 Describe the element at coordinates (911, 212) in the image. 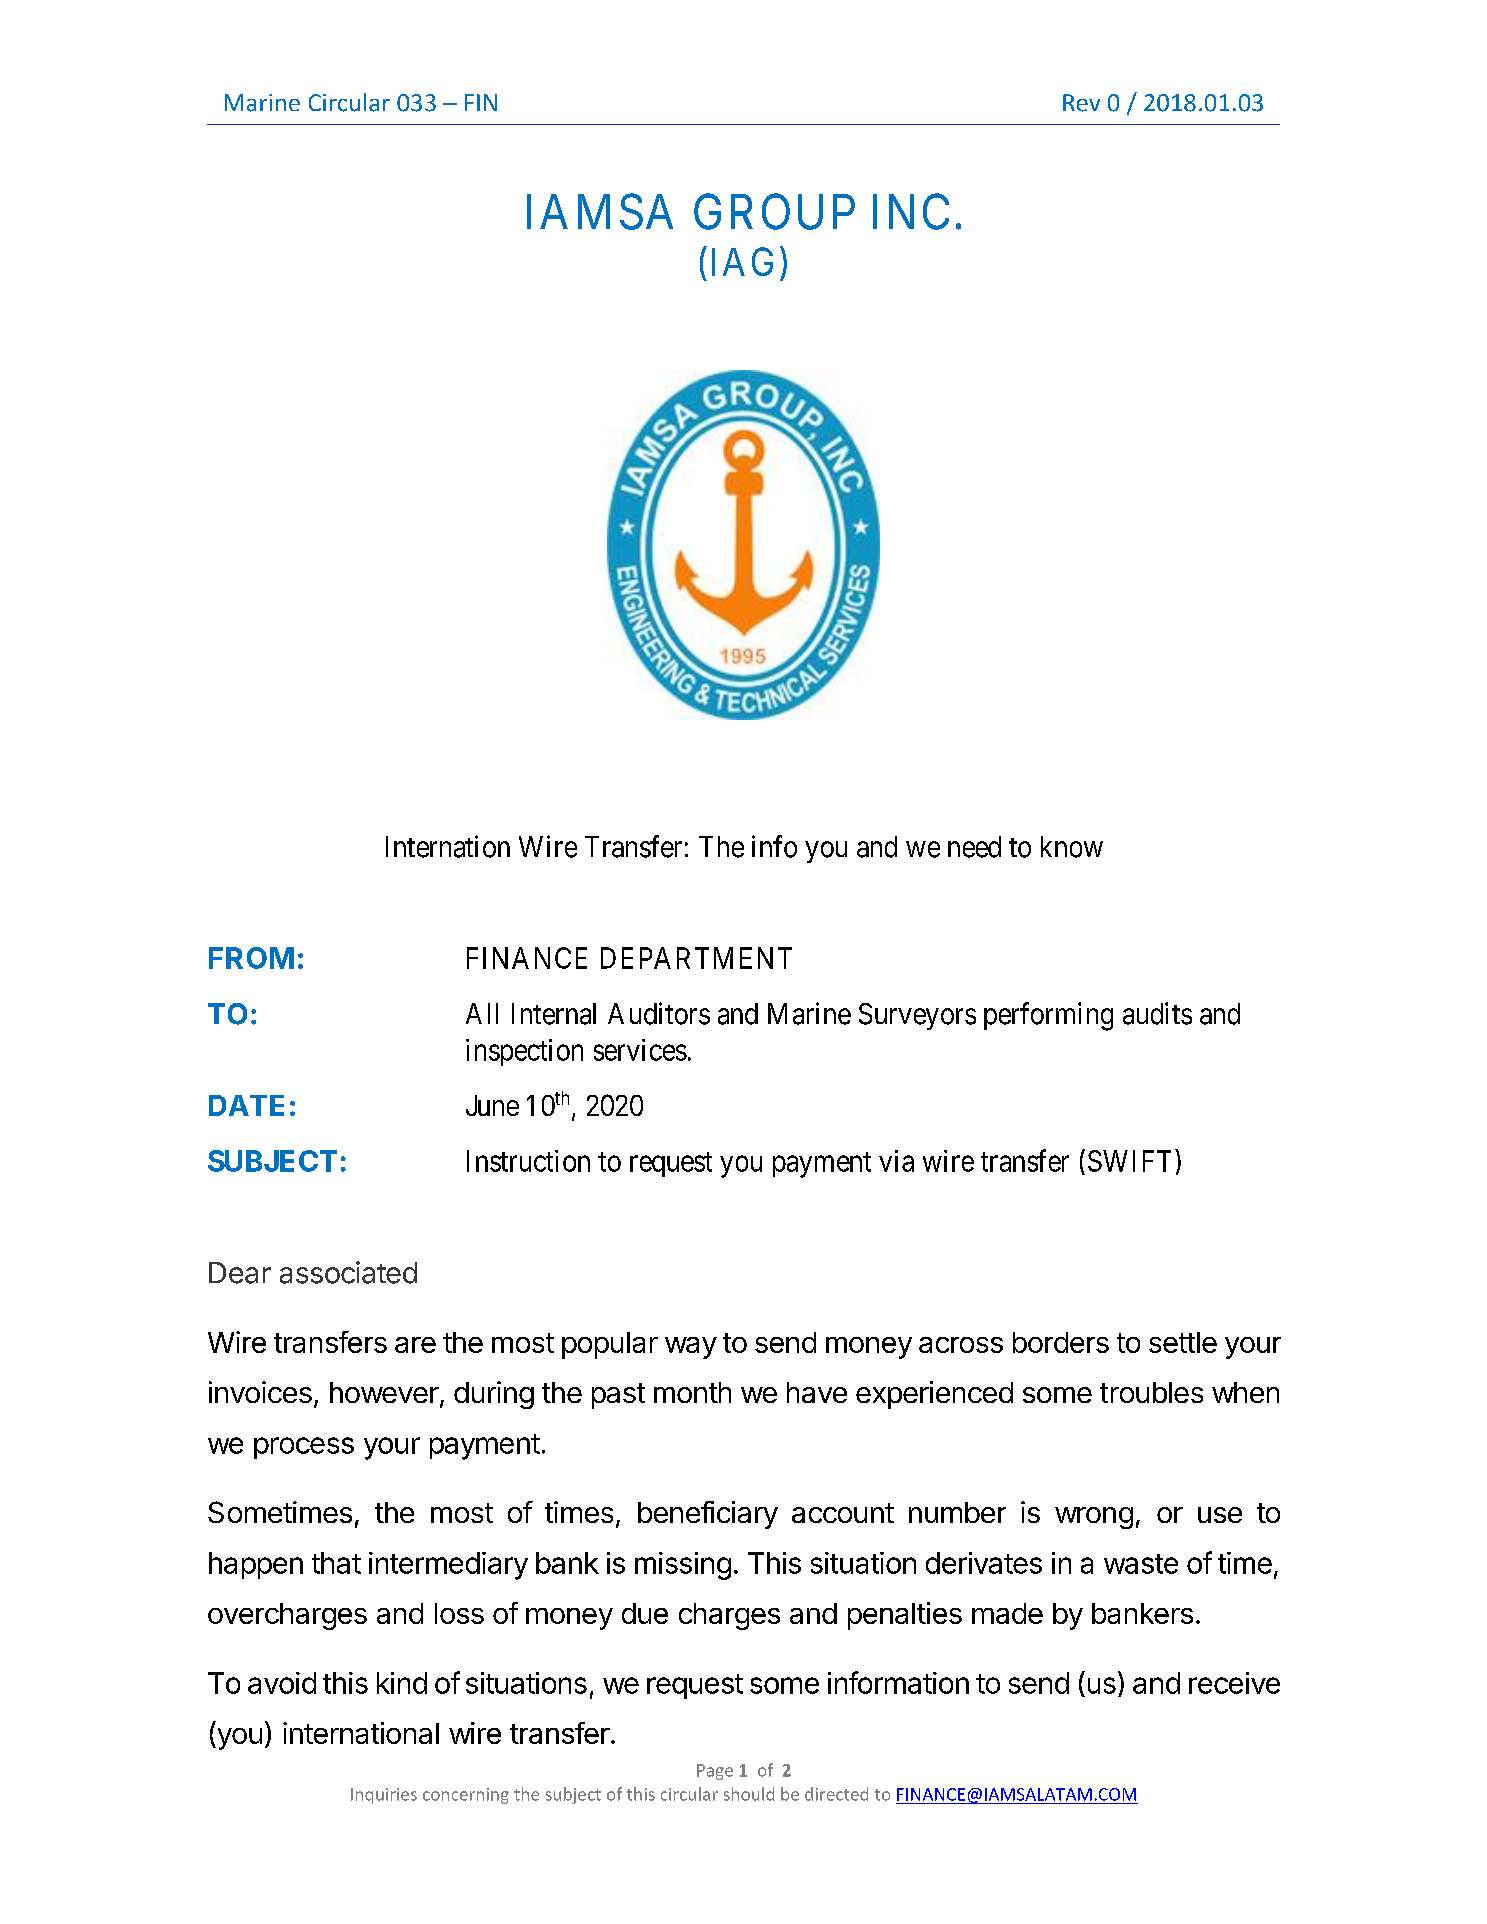

I see `INC` at that location.
